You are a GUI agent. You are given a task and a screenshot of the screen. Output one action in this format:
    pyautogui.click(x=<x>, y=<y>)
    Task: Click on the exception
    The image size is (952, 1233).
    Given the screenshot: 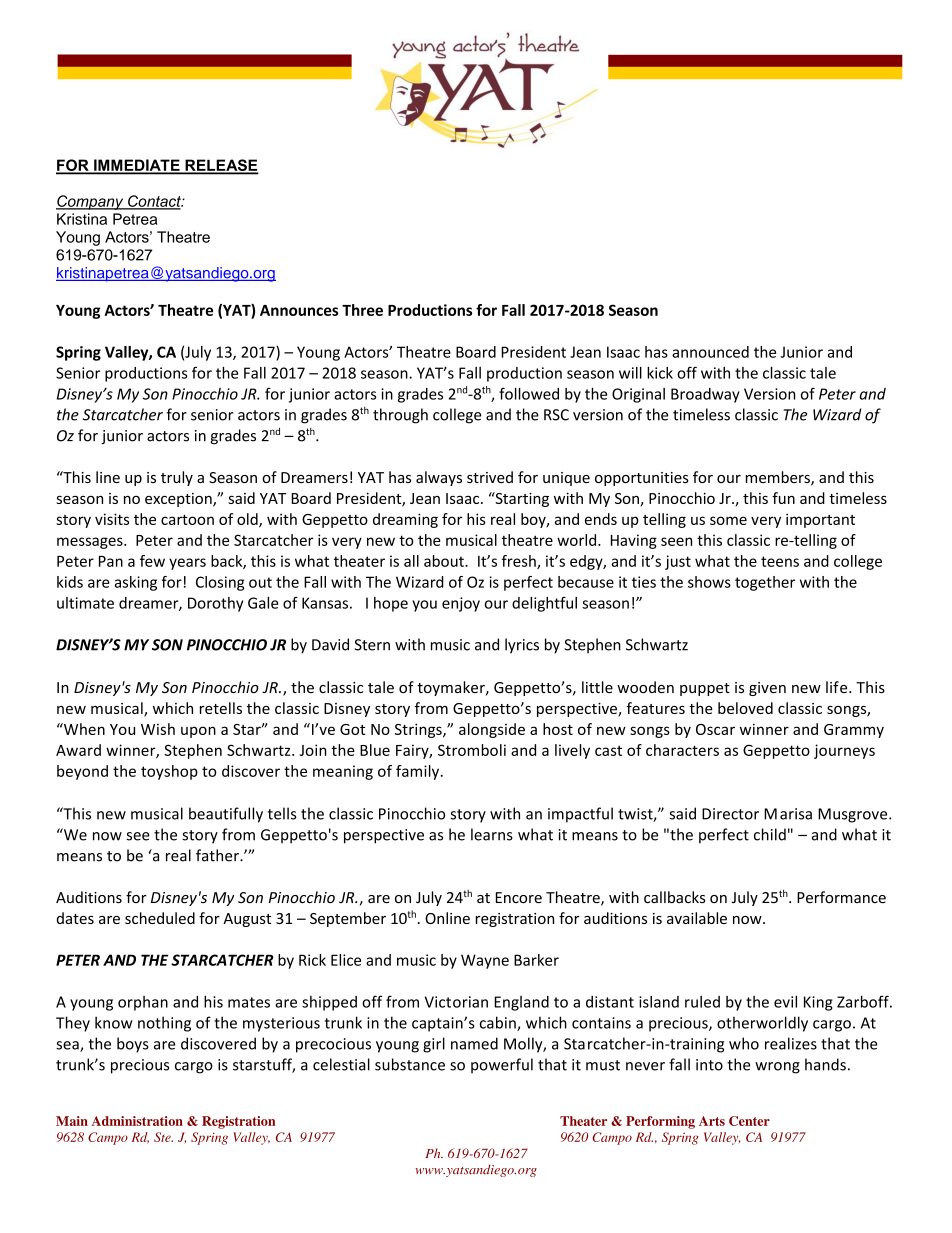 What is the action you would take?
    pyautogui.click(x=179, y=500)
